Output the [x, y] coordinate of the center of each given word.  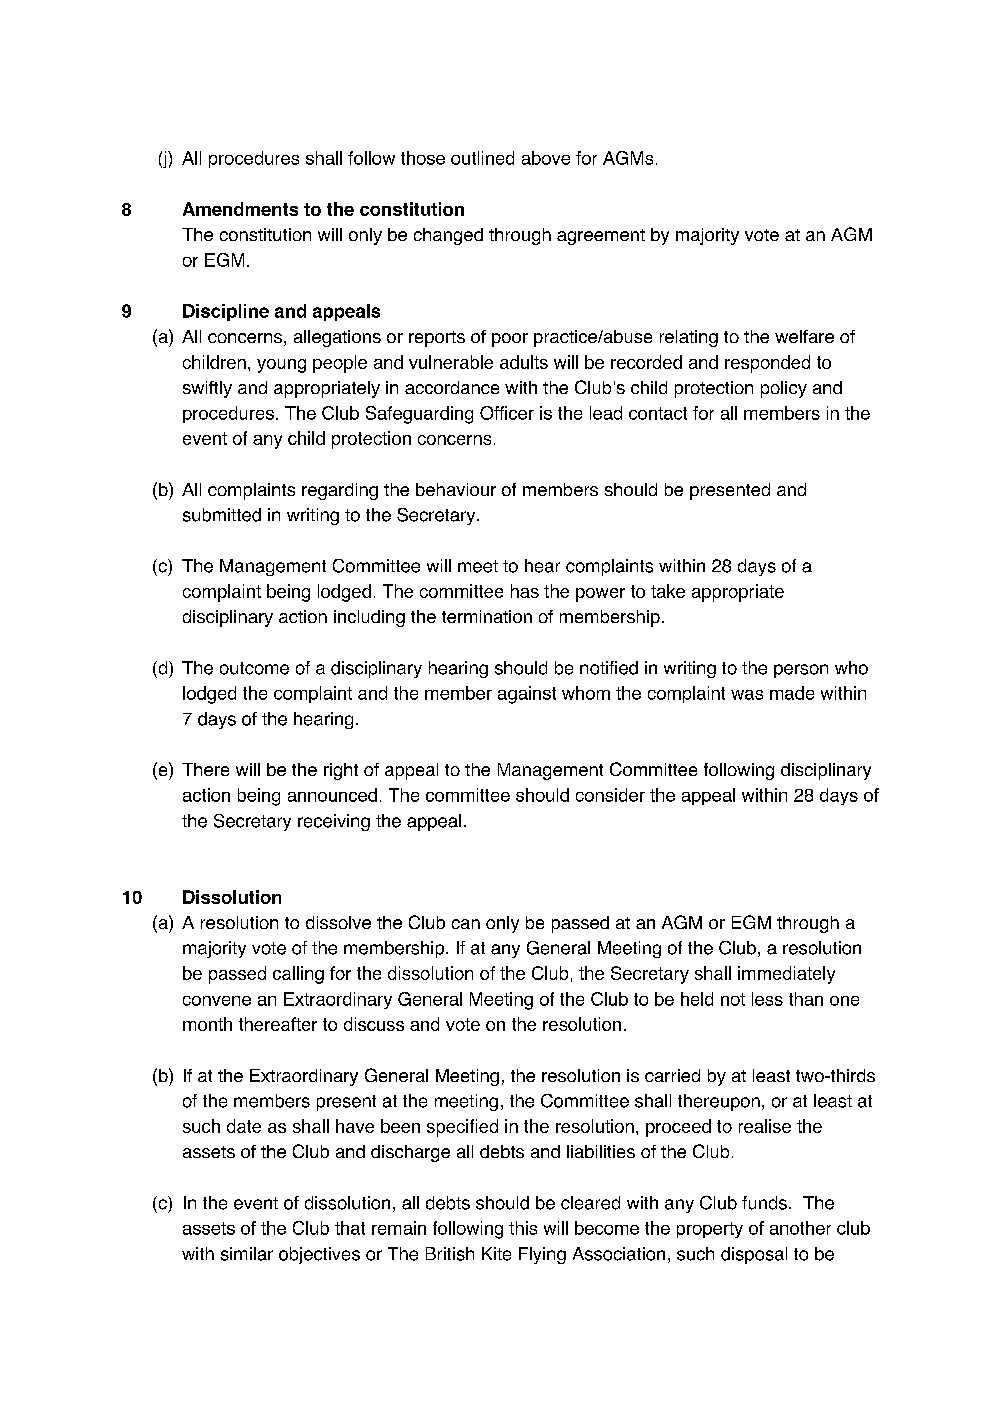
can [466, 924]
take [668, 591]
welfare [804, 336]
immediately [786, 975]
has [525, 591]
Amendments [240, 209]
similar [247, 1254]
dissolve [338, 922]
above [546, 158]
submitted [222, 515]
